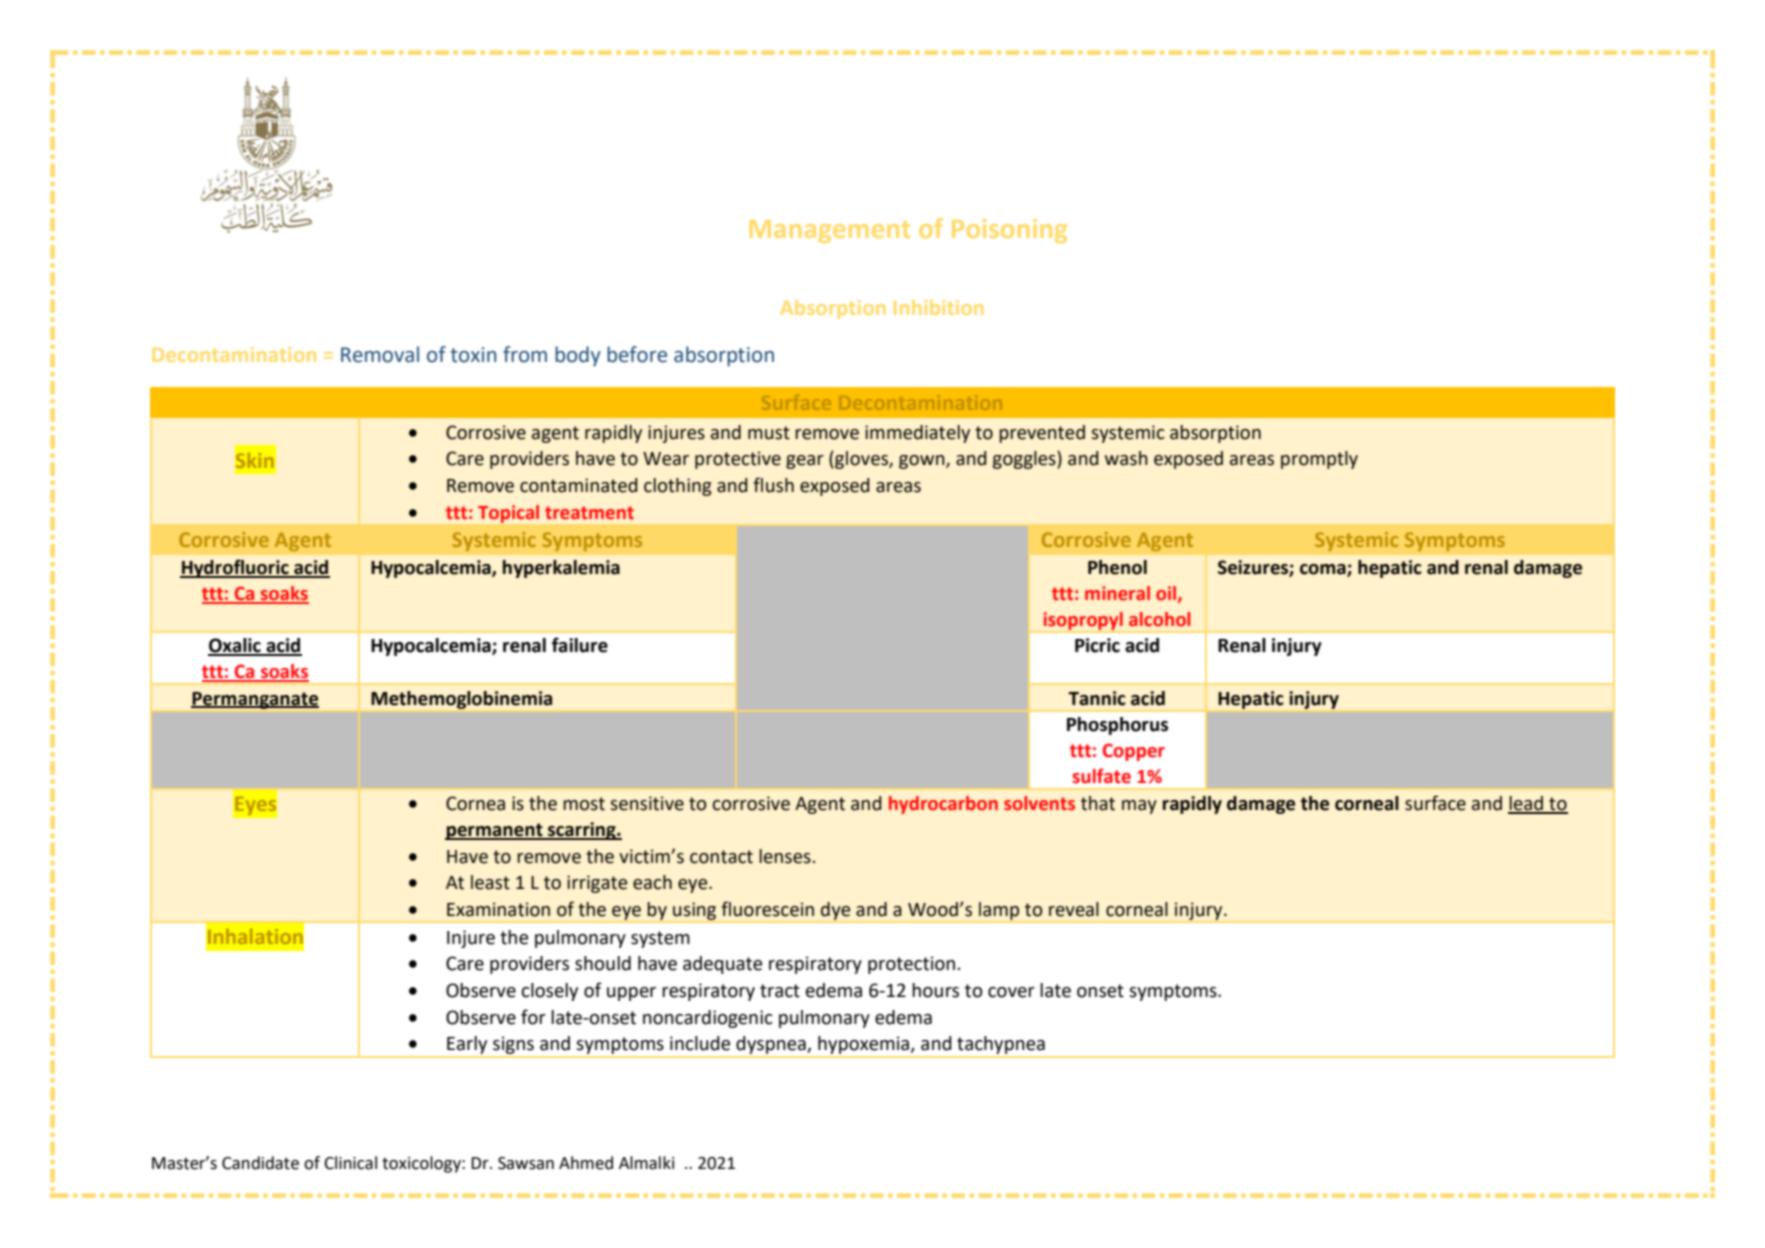 This image has width=1765, height=1248. I want to click on Clinical, so click(350, 1163).
